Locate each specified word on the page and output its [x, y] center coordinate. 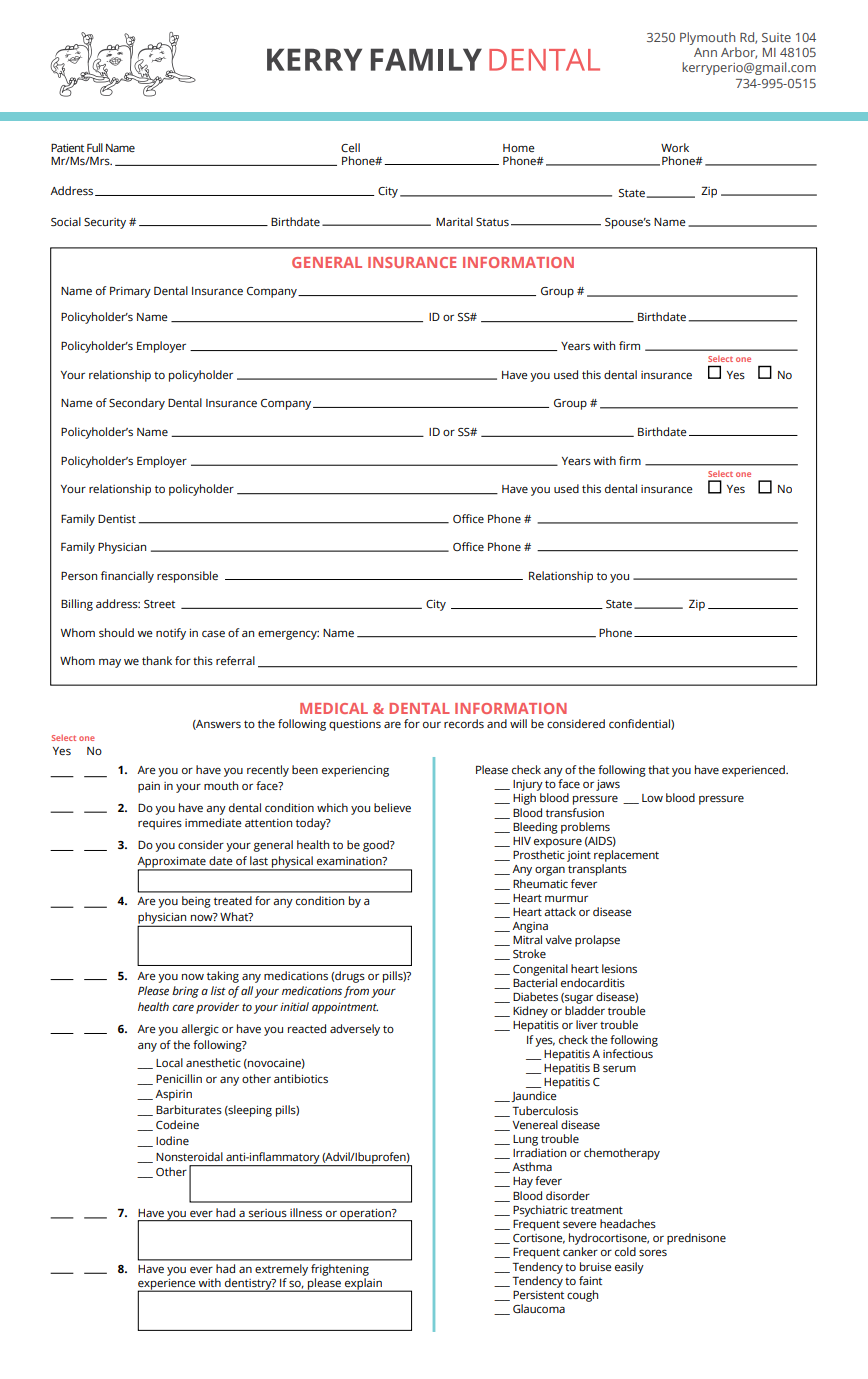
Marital [454, 221]
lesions [619, 968]
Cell [350, 147]
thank [157, 660]
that [658, 769]
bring [185, 992]
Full [95, 147]
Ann [705, 52]
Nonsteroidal [189, 1156]
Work [675, 147]
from [356, 992]
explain [363, 1285]
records [464, 723]
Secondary [137, 404]
